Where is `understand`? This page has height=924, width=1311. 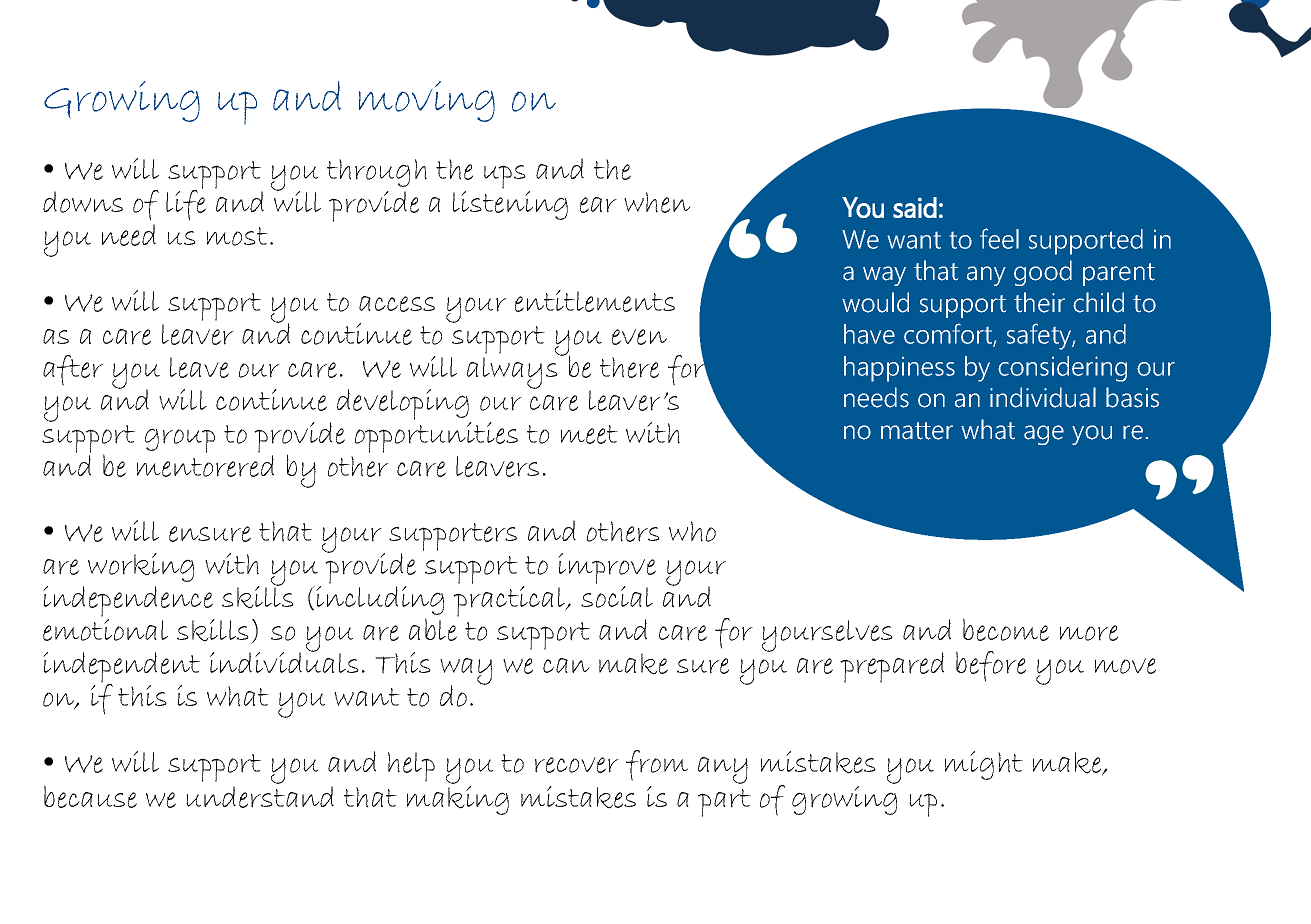
understand is located at coordinates (260, 797).
